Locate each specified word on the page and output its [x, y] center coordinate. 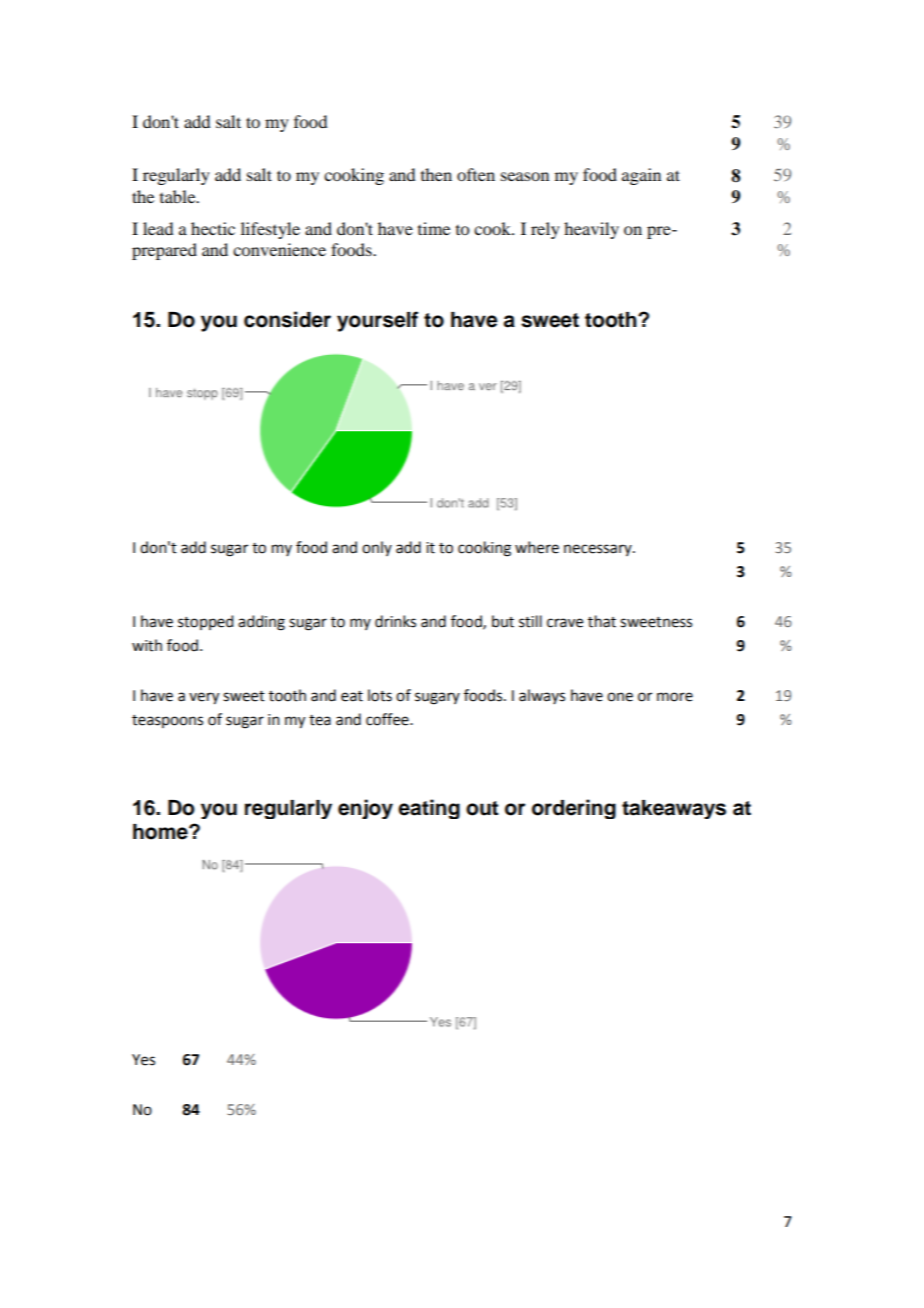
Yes [143, 1060]
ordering [574, 809]
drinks [395, 621]
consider [287, 319]
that [602, 621]
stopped [205, 622]
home [161, 832]
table [179, 196]
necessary [599, 550]
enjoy [365, 809]
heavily [591, 230]
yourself [377, 321]
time [434, 228]
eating [429, 809]
